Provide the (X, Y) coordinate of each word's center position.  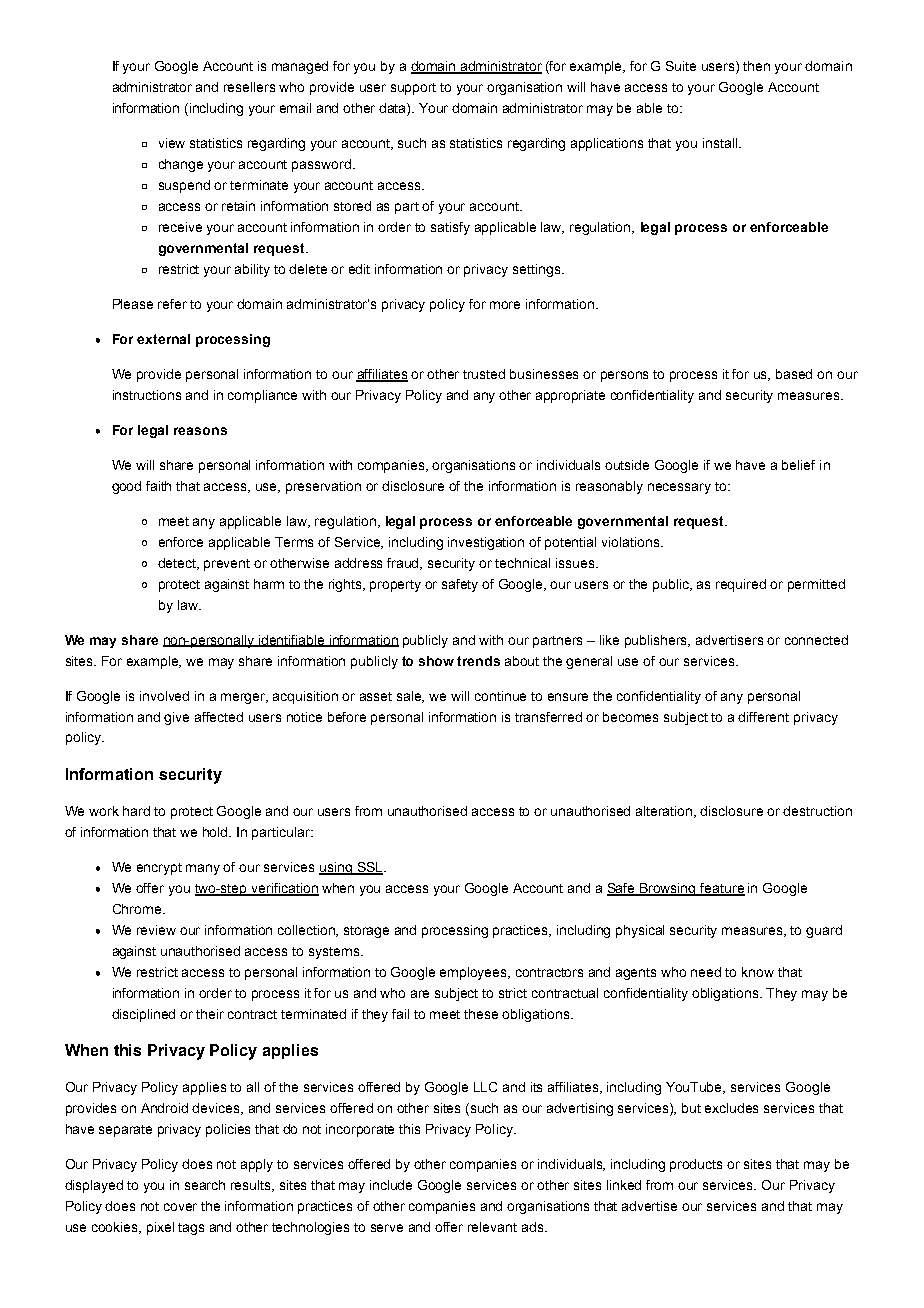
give (176, 718)
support (413, 89)
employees (475, 973)
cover (180, 1207)
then (756, 66)
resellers (249, 87)
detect (178, 564)
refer (172, 304)
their (210, 1014)
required (741, 585)
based (794, 374)
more (505, 305)
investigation (486, 543)
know (758, 972)
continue (500, 696)
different (763, 717)
